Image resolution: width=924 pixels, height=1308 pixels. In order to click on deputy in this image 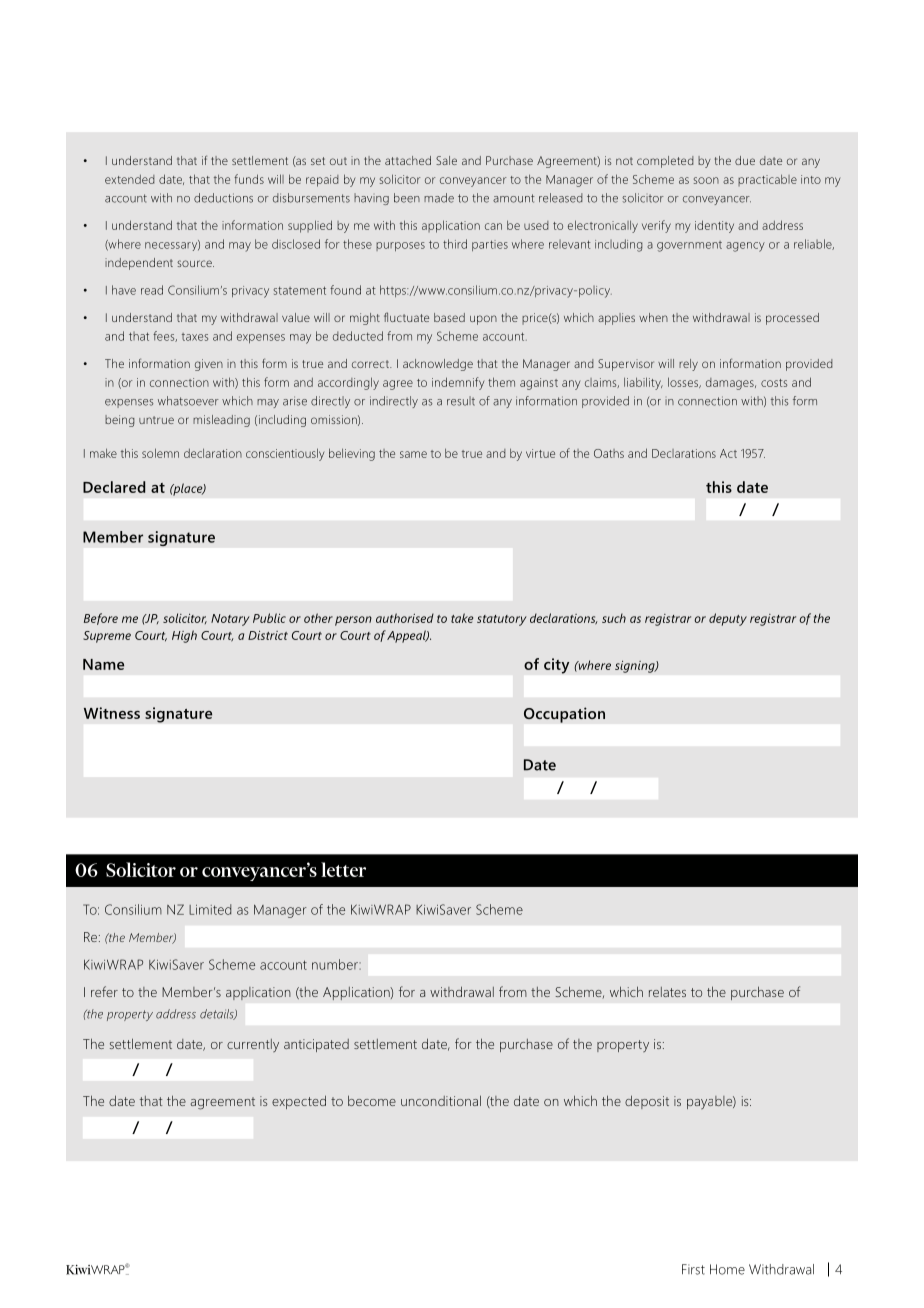, I will do `click(728, 619)`.
